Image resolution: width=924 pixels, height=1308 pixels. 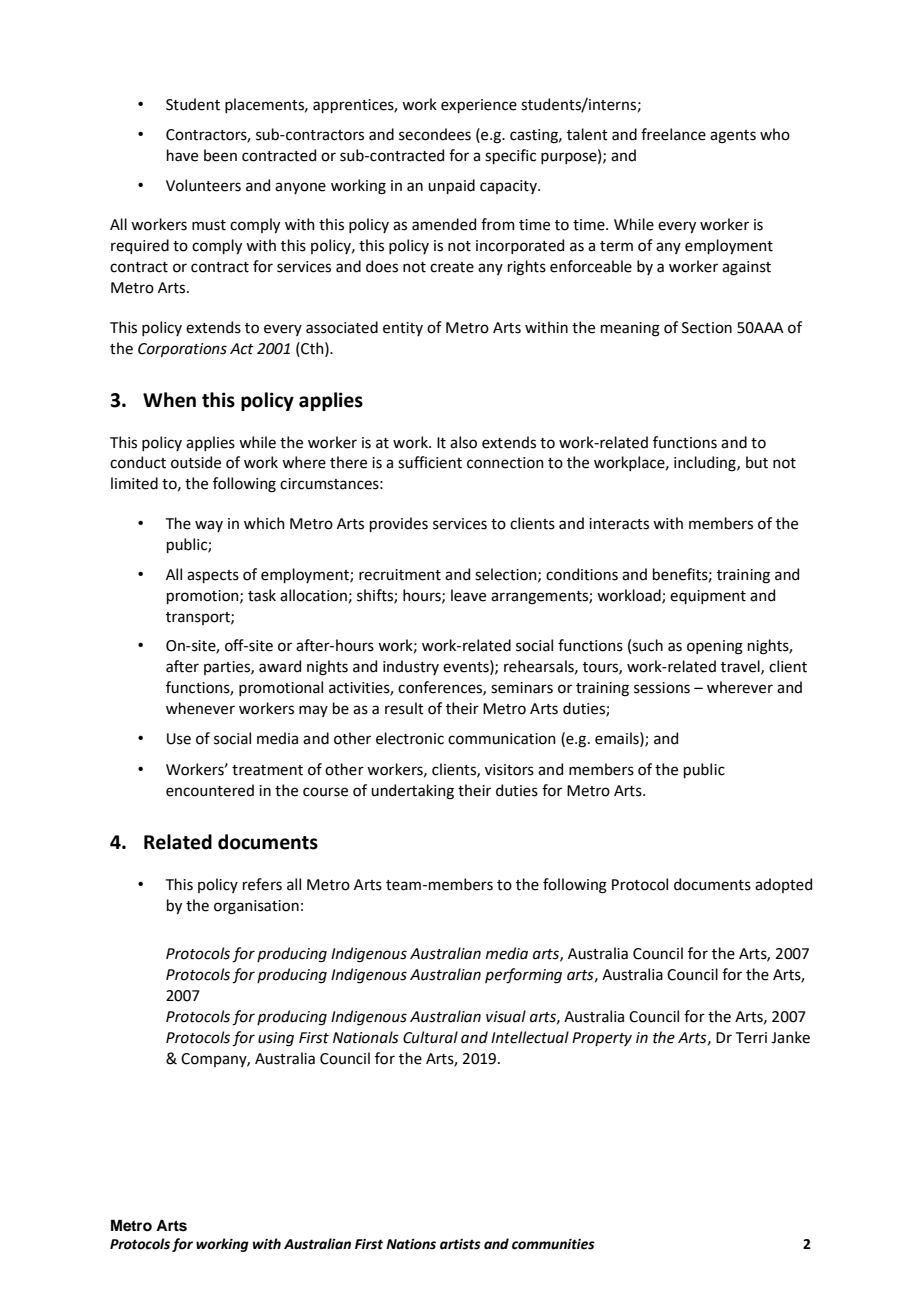 What do you see at coordinates (213, 576) in the document?
I see `aspects` at bounding box center [213, 576].
